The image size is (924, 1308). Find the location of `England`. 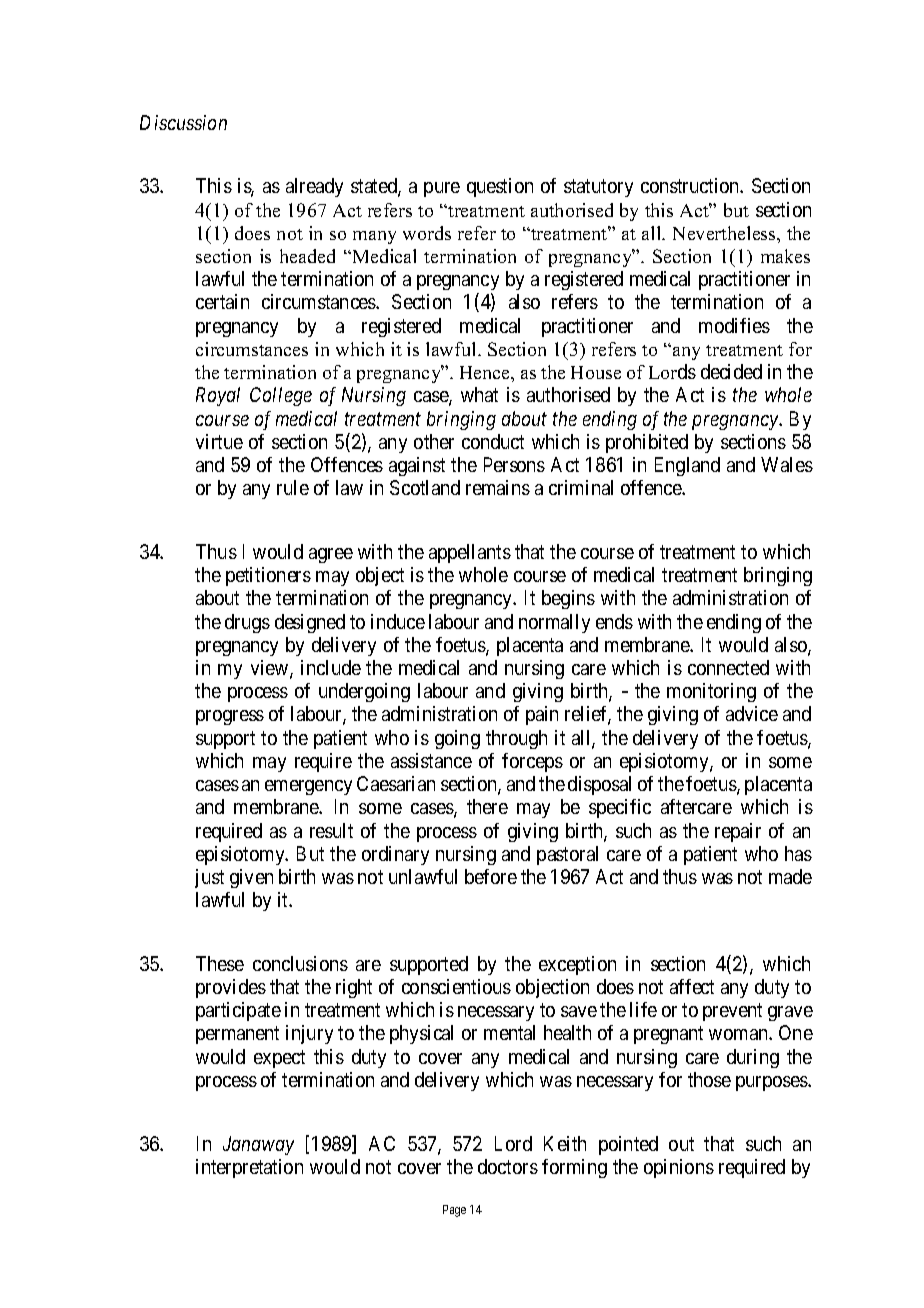

England is located at coordinates (687, 466).
